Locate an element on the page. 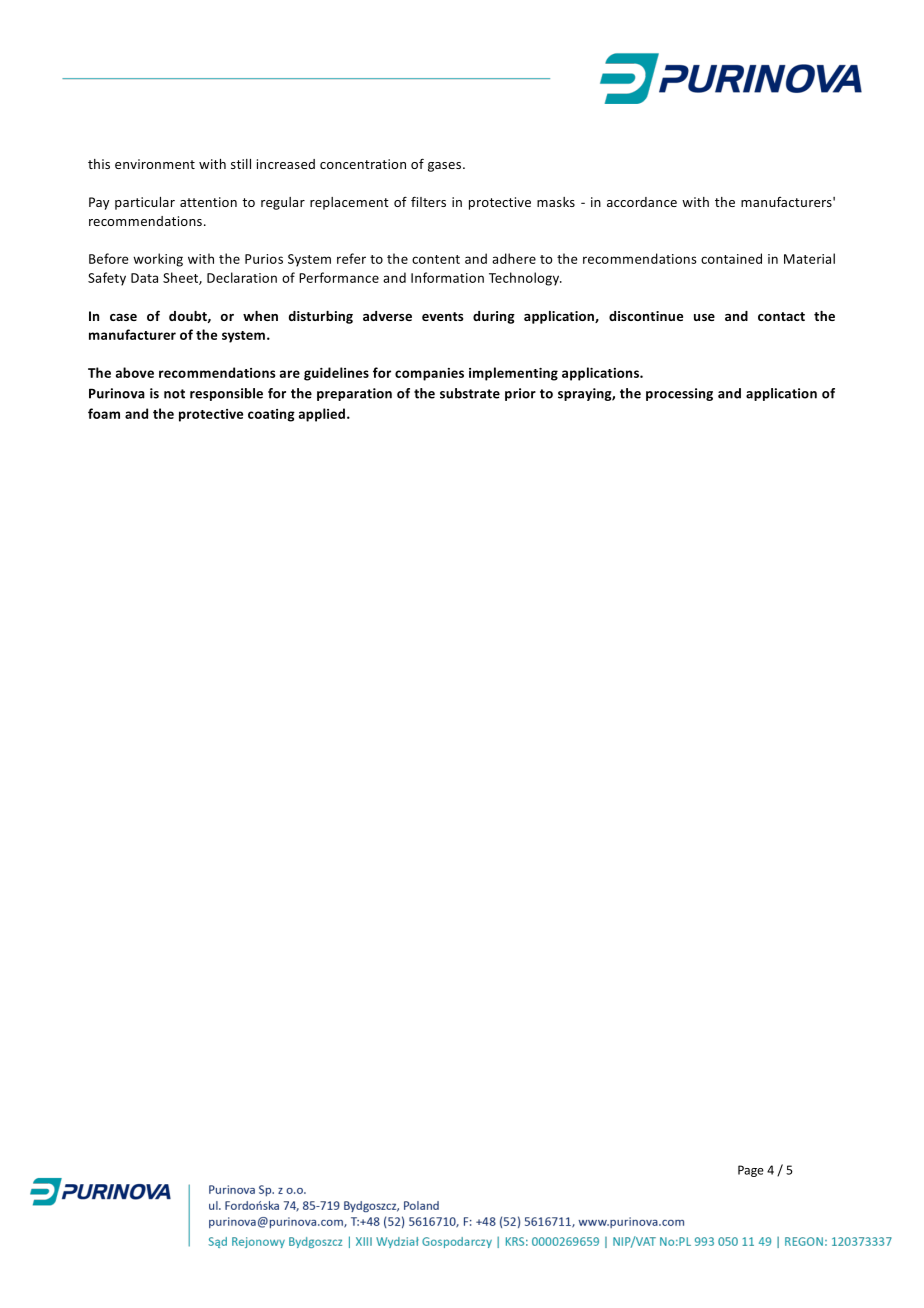  Page is located at coordinates (751, 1171).
